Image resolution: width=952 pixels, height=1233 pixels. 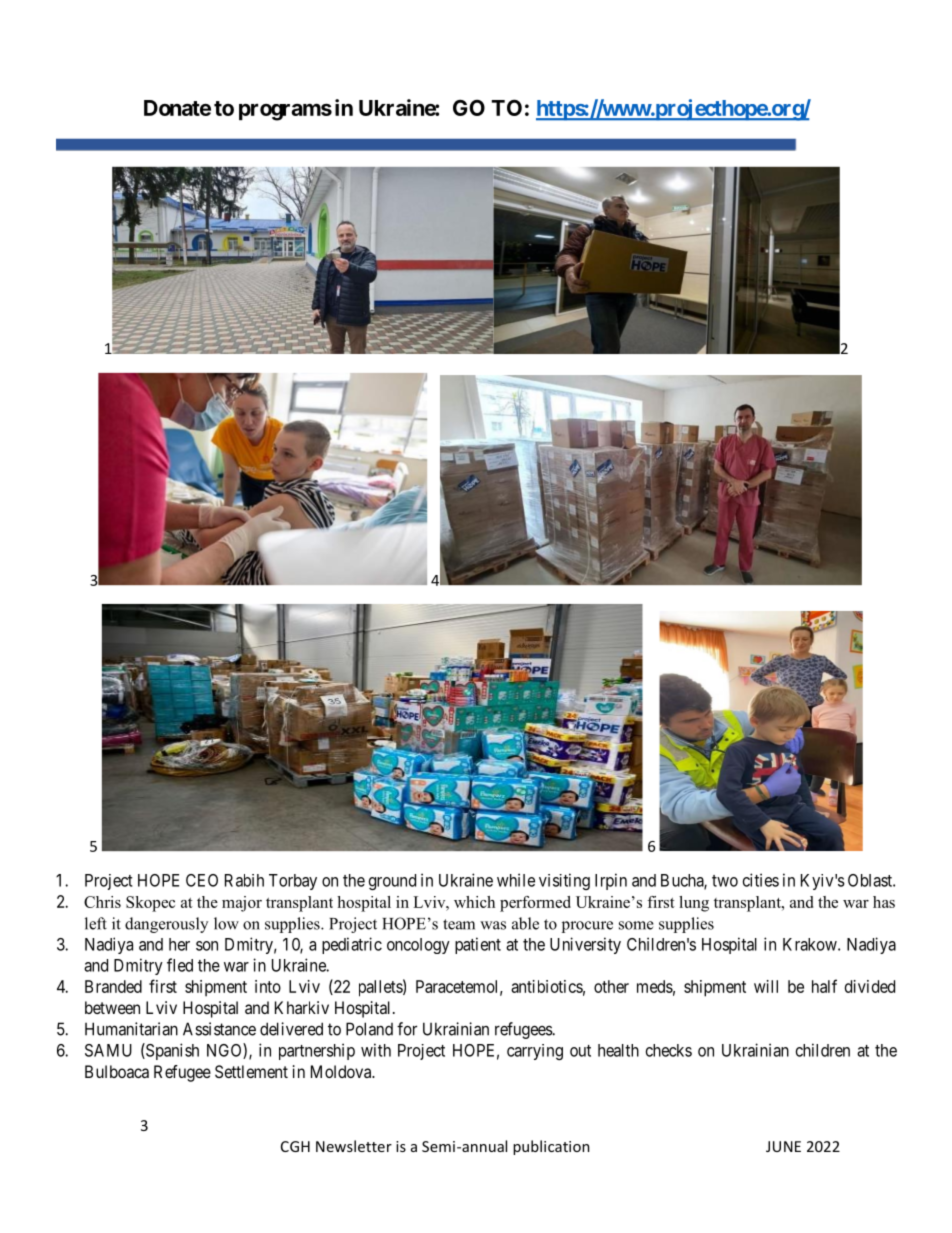 What do you see at coordinates (783, 1146) in the screenshot?
I see `JUNE` at bounding box center [783, 1146].
